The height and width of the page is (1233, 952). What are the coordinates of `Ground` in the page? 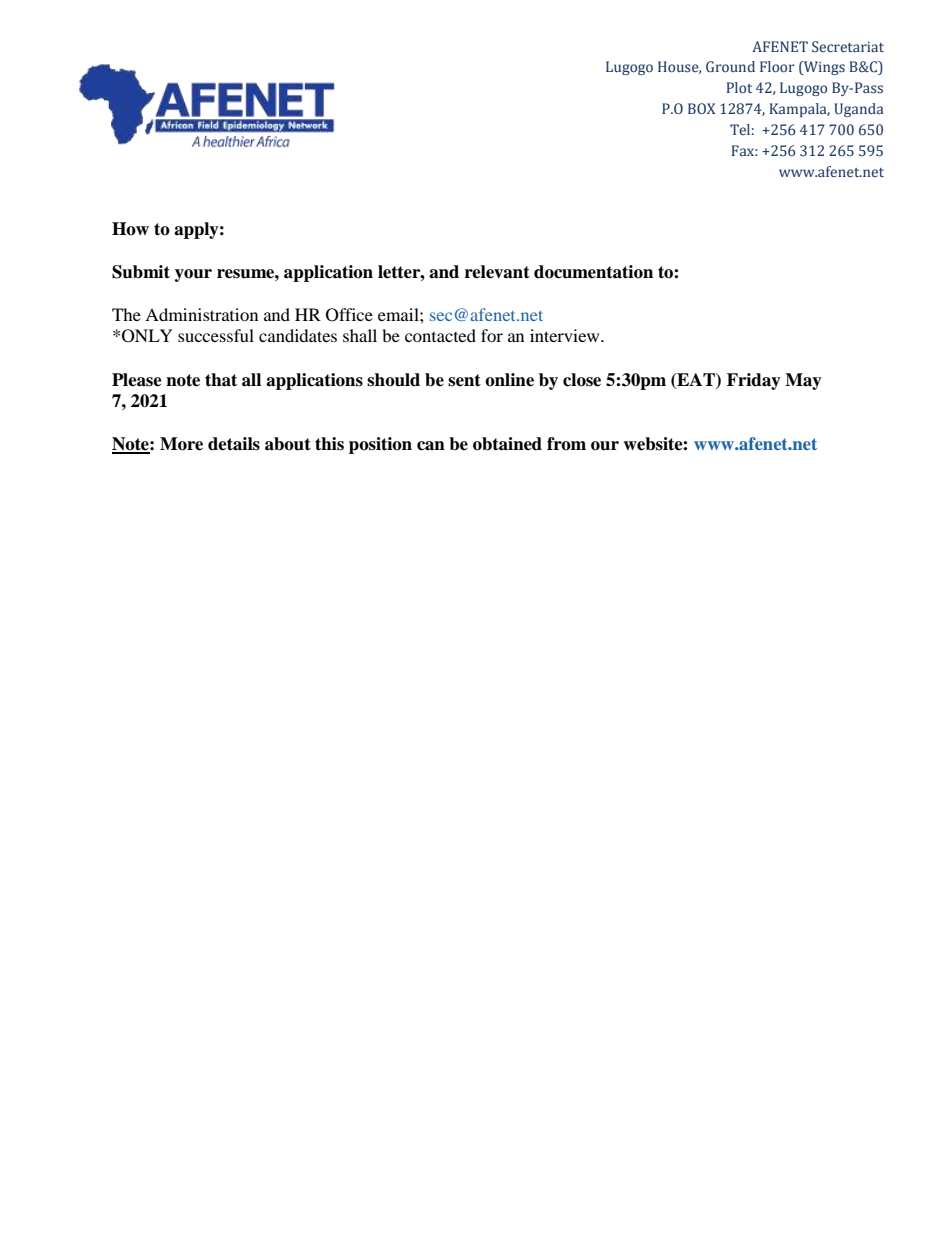 It's located at (730, 67).
